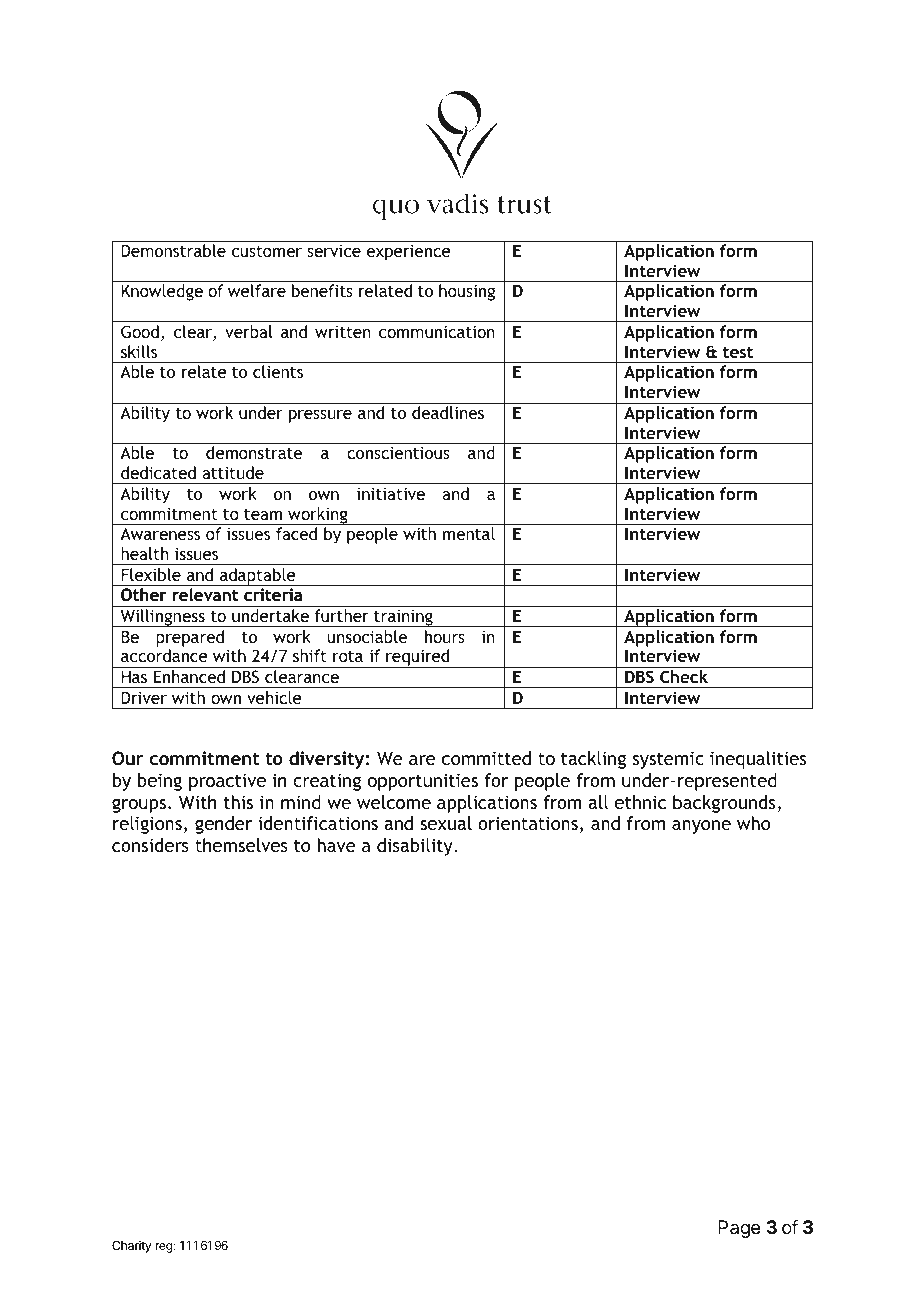 The image size is (924, 1308). What do you see at coordinates (668, 760) in the image?
I see `systemic` at bounding box center [668, 760].
